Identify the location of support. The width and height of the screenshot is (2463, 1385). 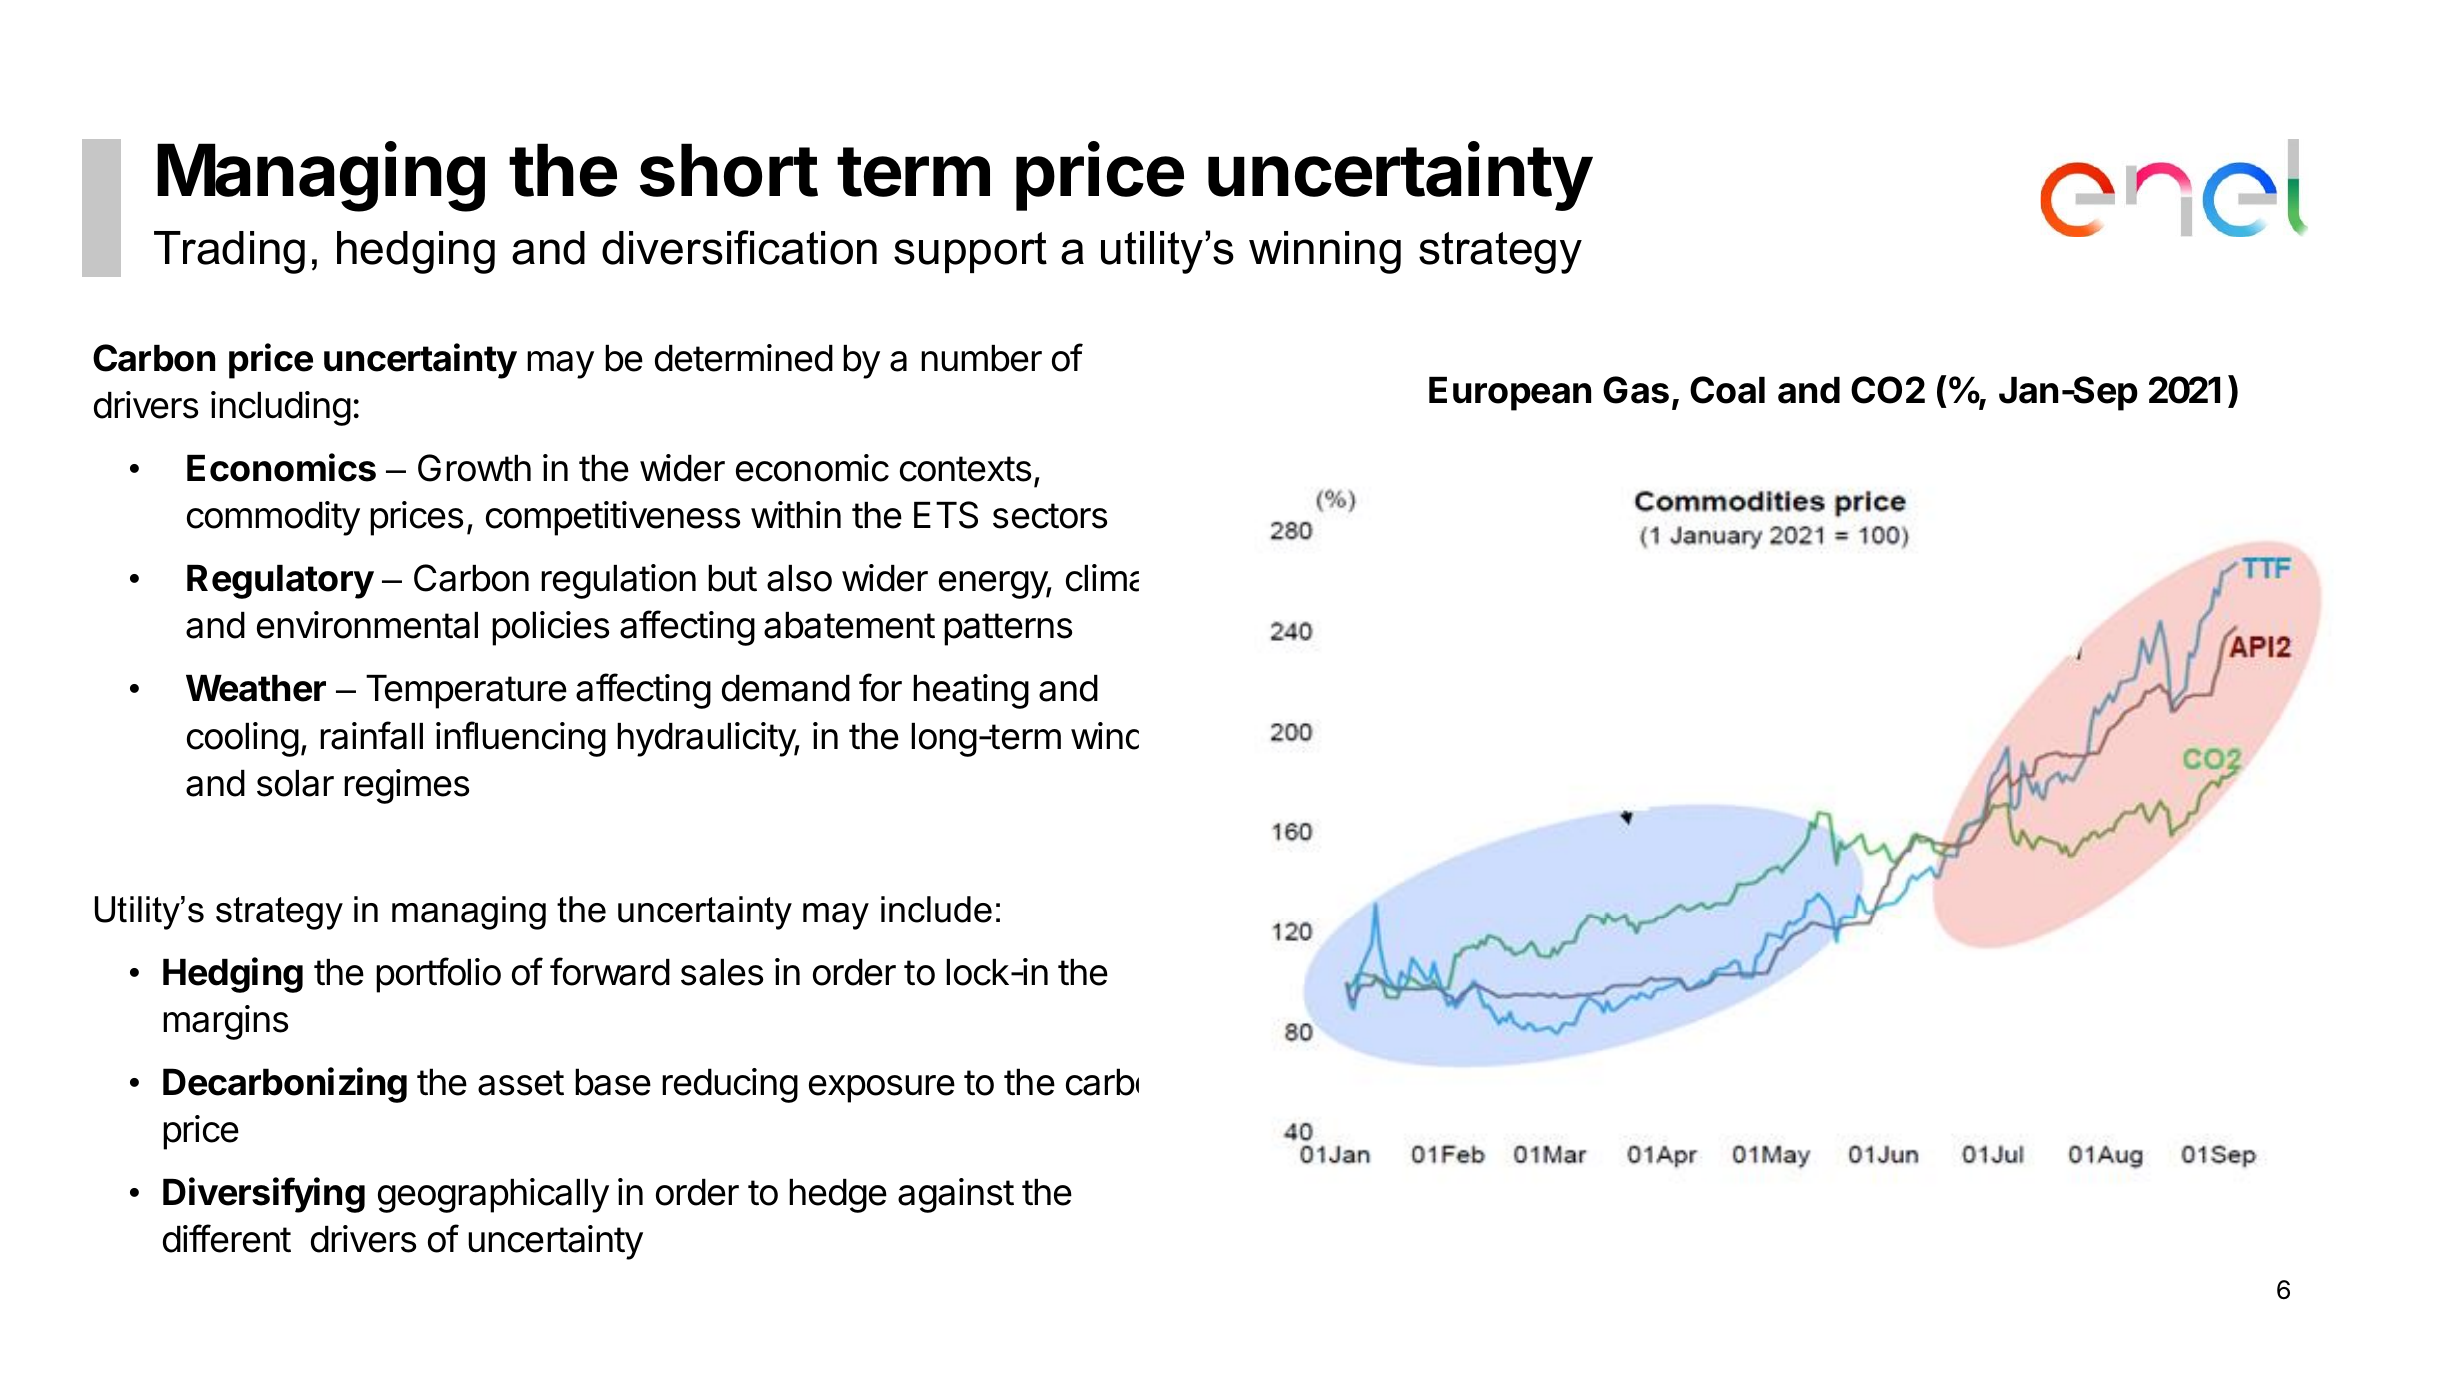
(970, 252).
